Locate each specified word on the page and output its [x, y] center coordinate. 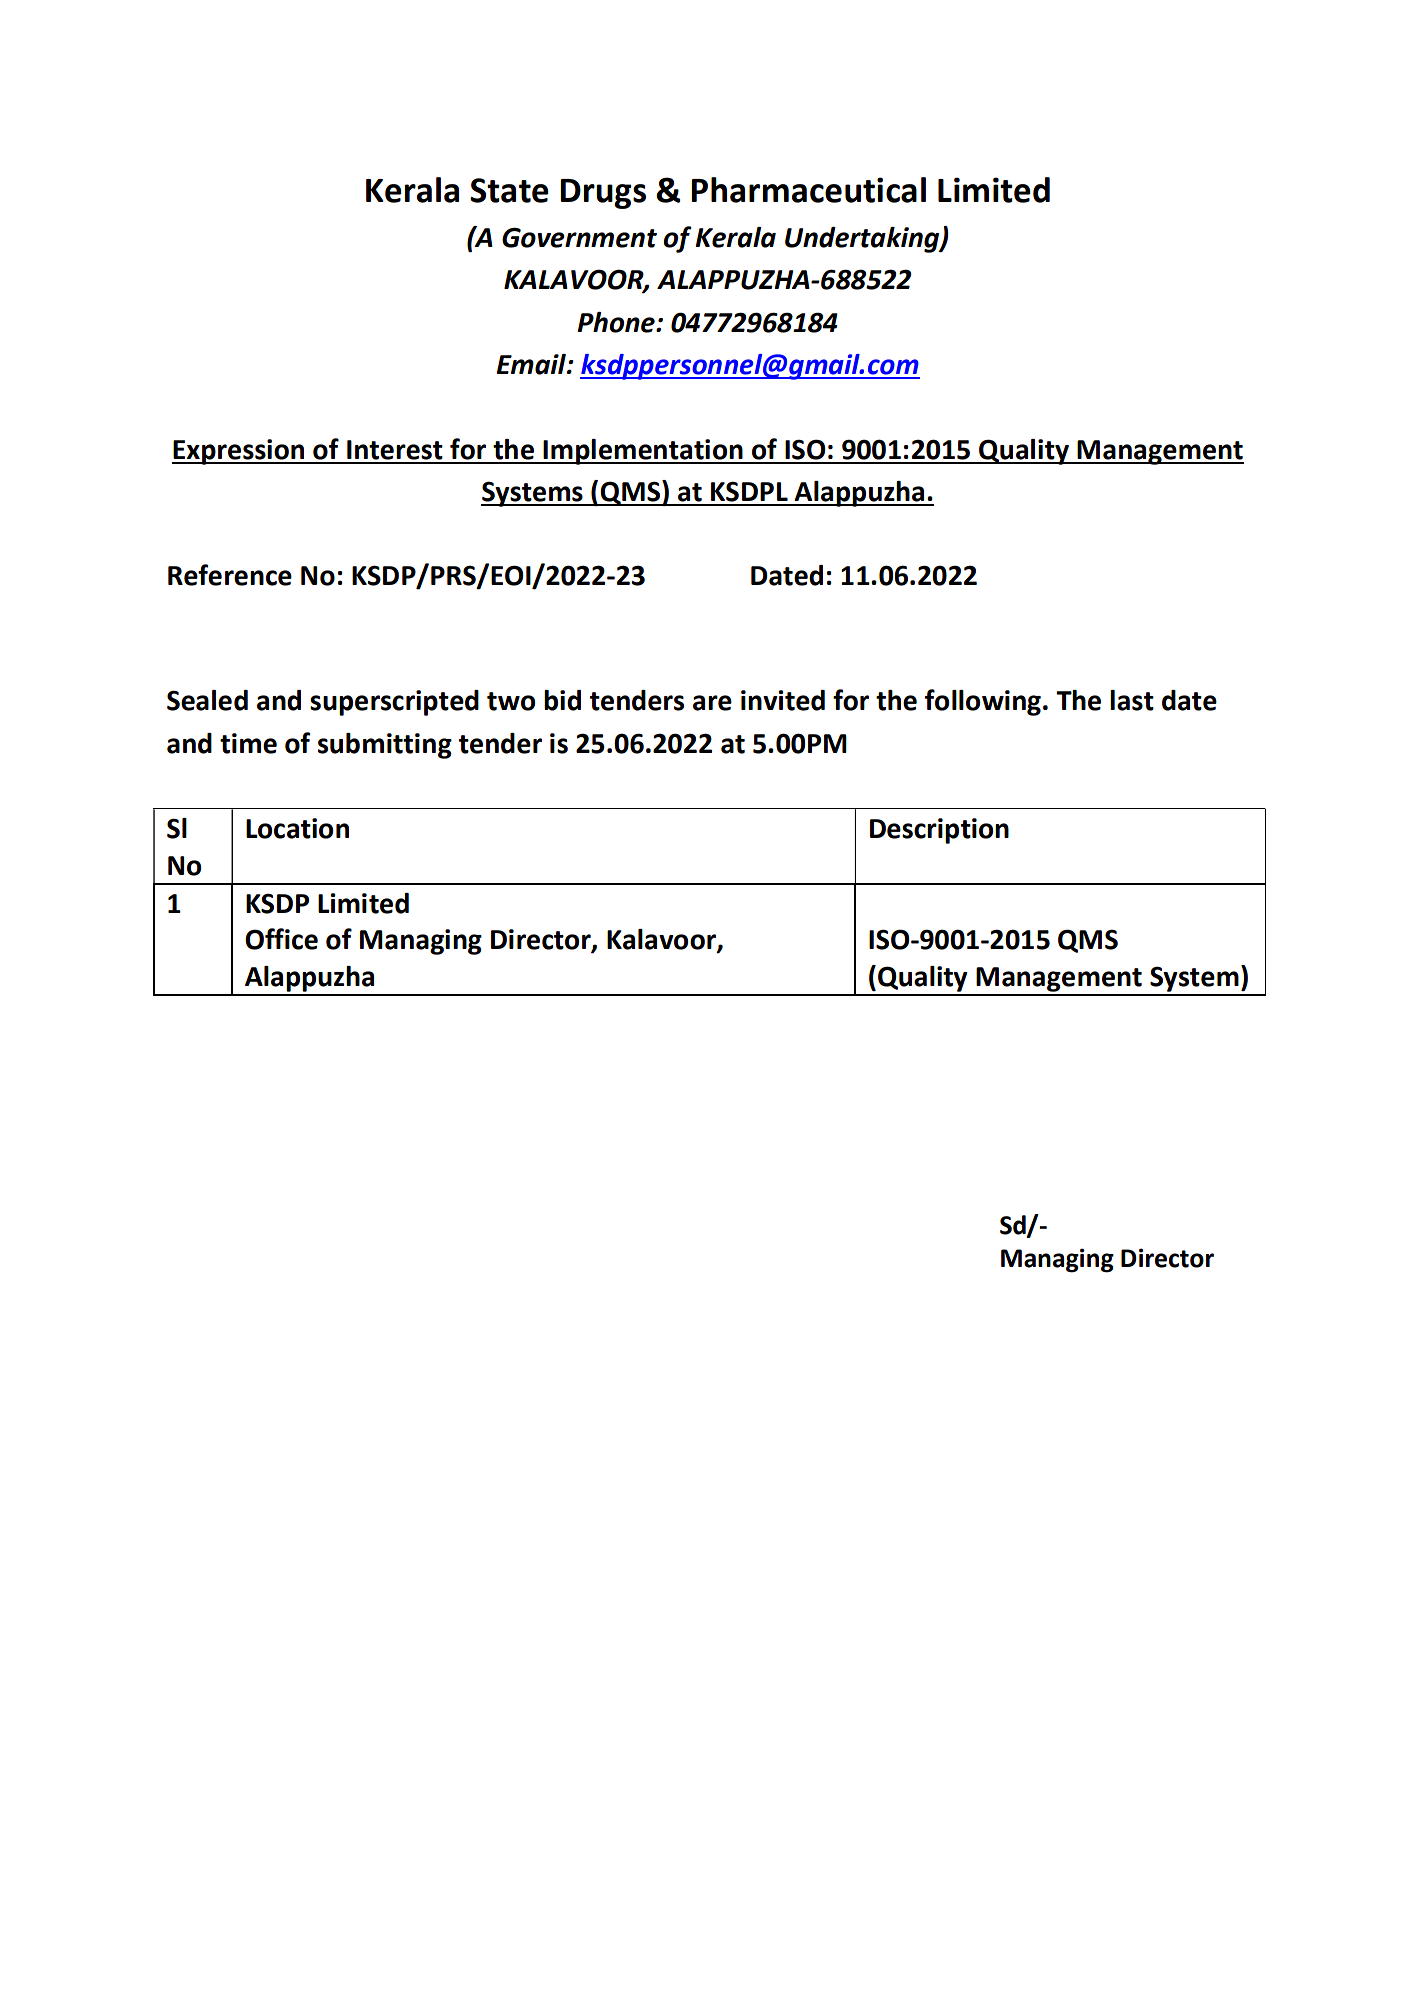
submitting [385, 746]
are [712, 703]
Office [281, 939]
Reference [230, 575]
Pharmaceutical [808, 190]
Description [939, 831]
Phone [617, 322]
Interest [395, 450]
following [983, 702]
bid [562, 700]
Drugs [603, 194]
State [509, 190]
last [1132, 700]
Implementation [643, 452]
